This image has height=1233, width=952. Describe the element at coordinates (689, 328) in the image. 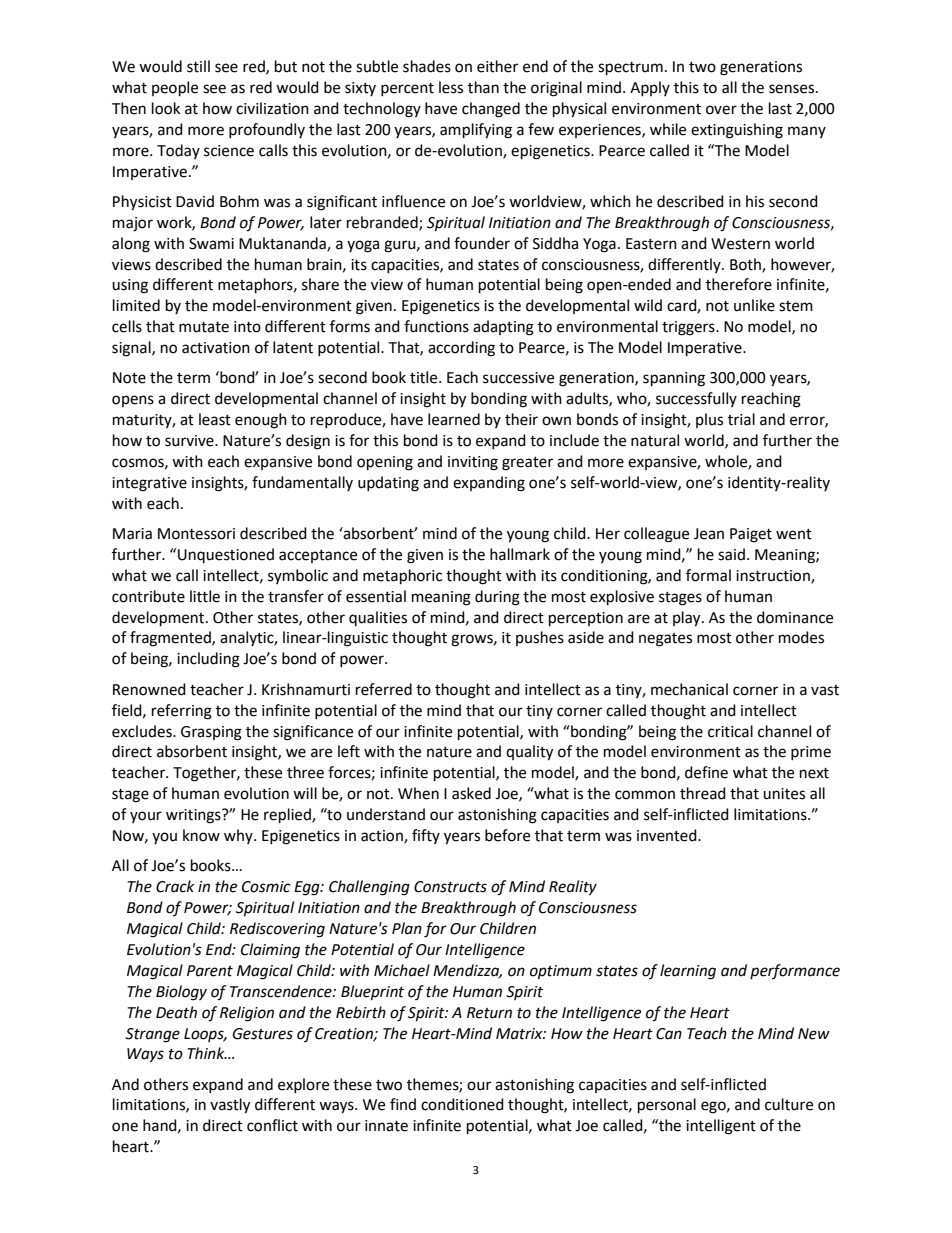

I see `triggers` at that location.
